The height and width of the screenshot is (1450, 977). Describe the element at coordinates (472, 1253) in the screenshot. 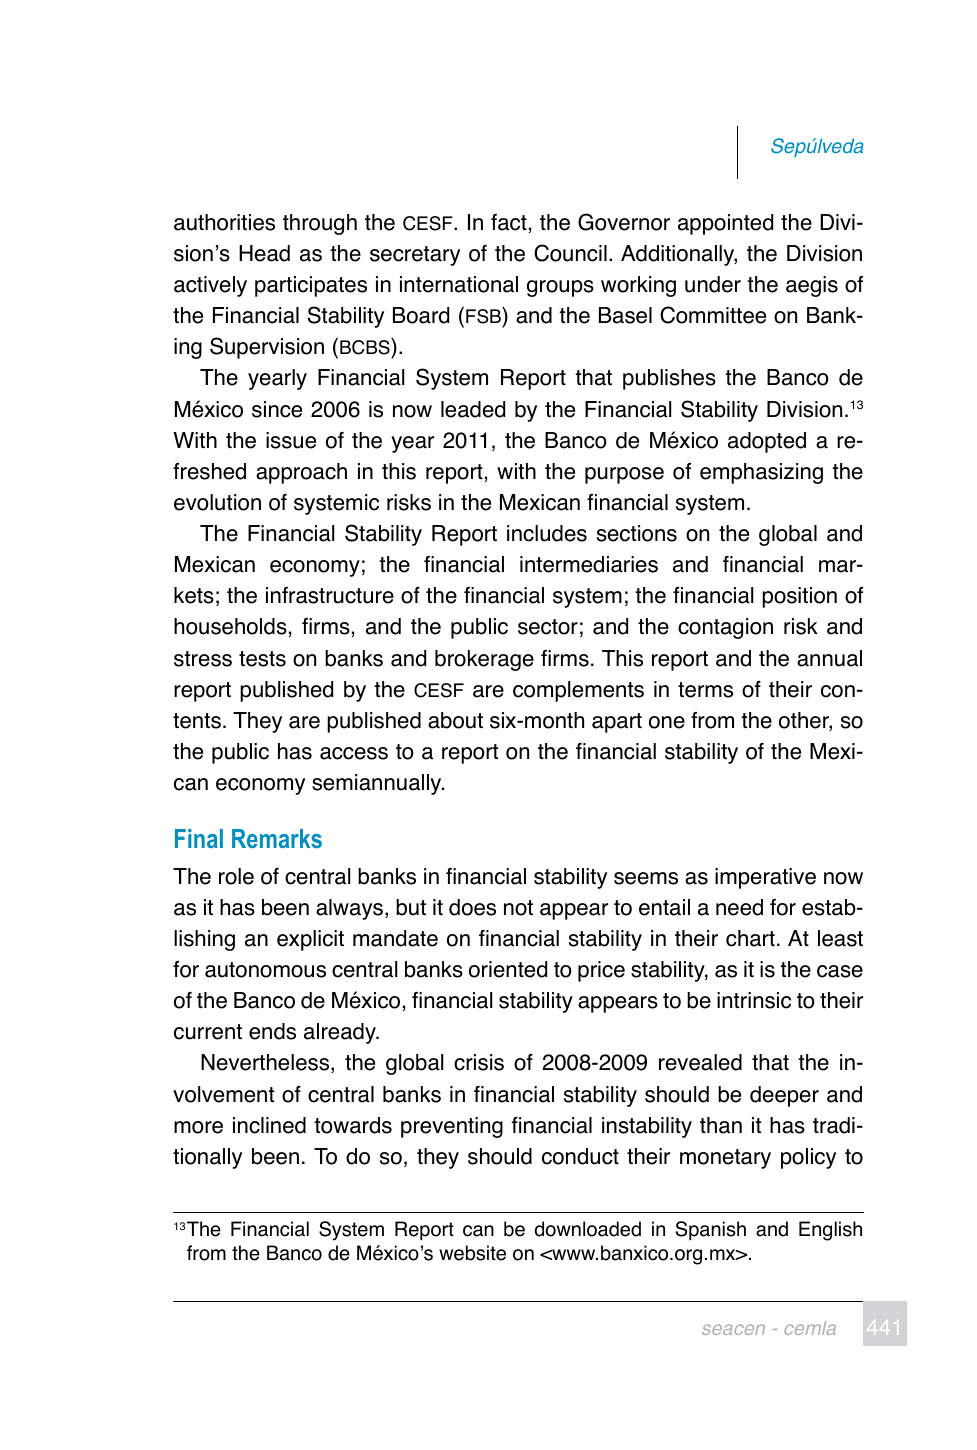

I see `website` at that location.
